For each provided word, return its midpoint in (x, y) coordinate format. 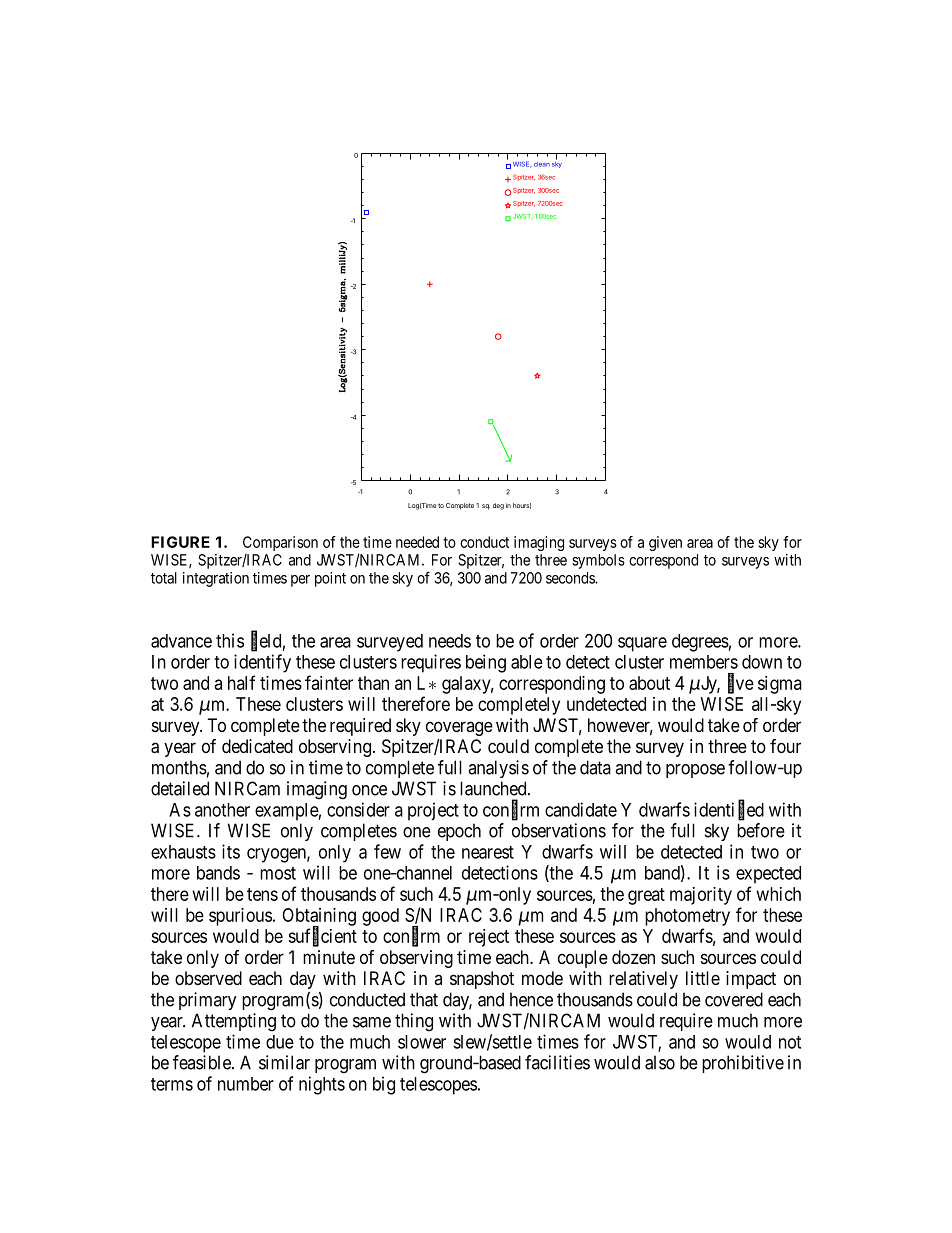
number (246, 1084)
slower (422, 1042)
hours (522, 506)
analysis (498, 769)
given (665, 543)
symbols (598, 561)
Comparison (280, 545)
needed (417, 542)
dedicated (257, 746)
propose (695, 771)
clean (542, 164)
